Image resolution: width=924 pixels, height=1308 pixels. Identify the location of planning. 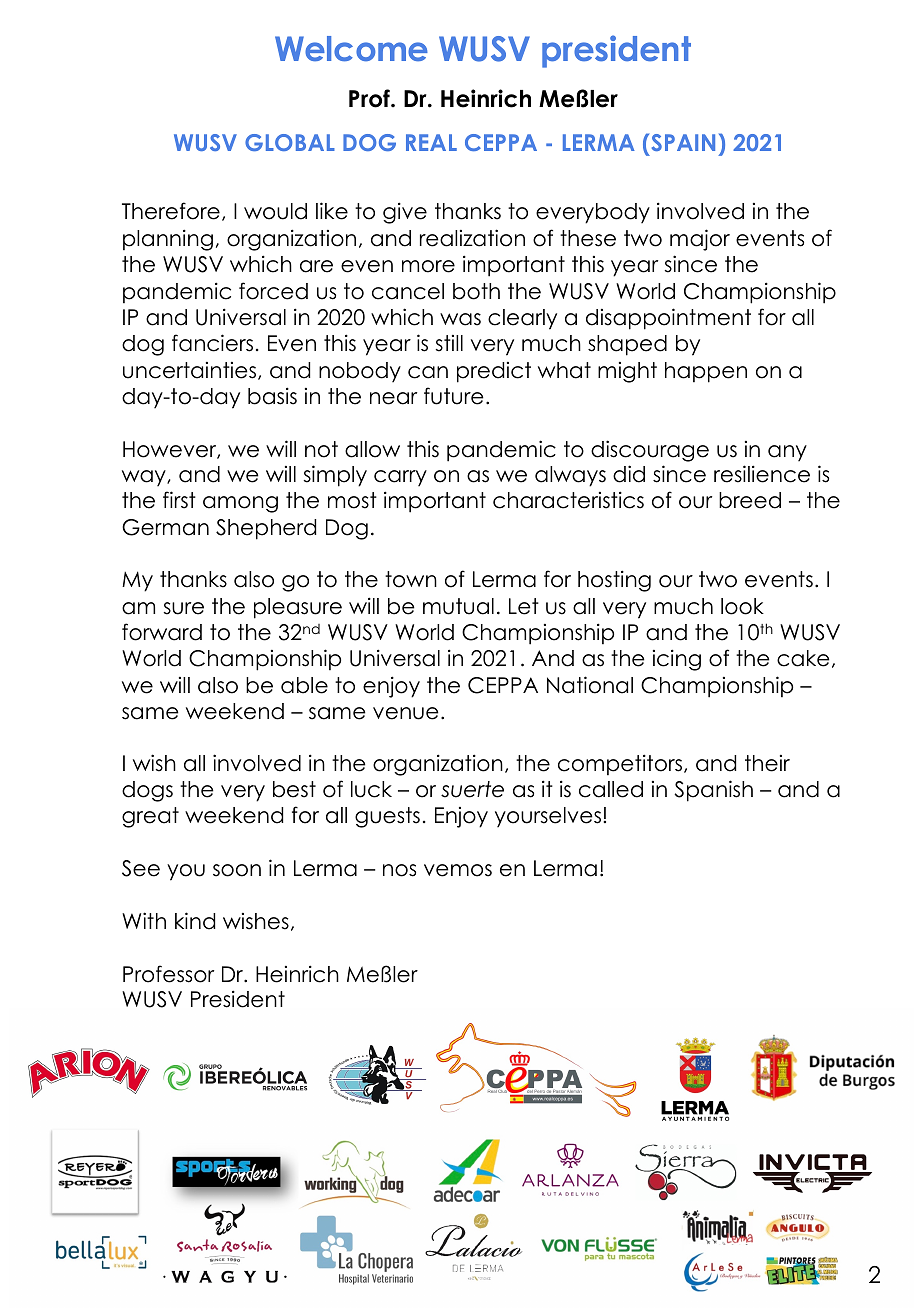
(168, 240).
